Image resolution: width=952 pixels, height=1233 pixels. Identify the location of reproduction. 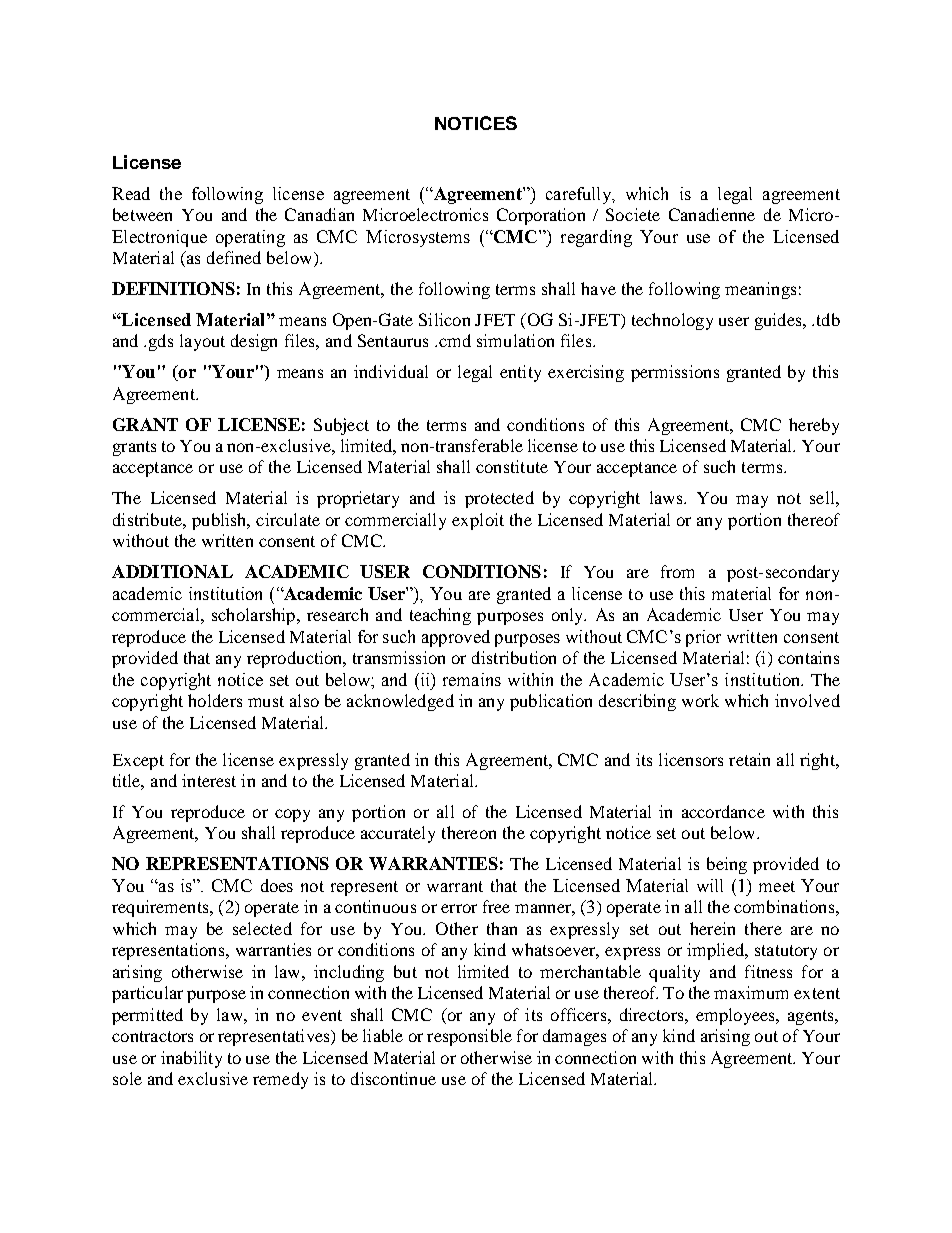
(296, 659).
